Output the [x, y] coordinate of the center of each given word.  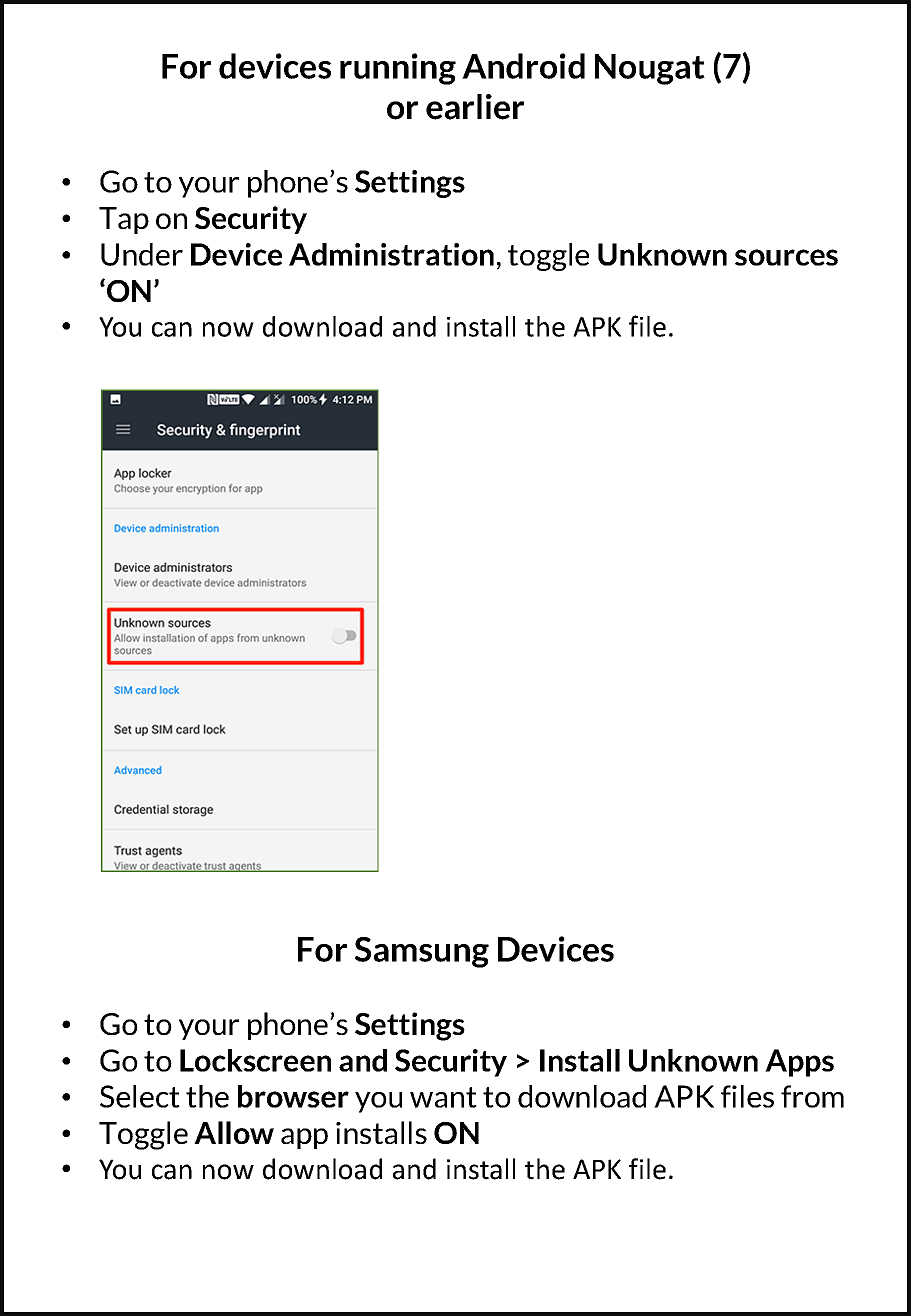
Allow [234, 1132]
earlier [475, 107]
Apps [799, 1063]
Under [142, 254]
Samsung [422, 952]
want [443, 1097]
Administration [391, 254]
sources [786, 257]
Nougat [650, 69]
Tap [124, 220]
